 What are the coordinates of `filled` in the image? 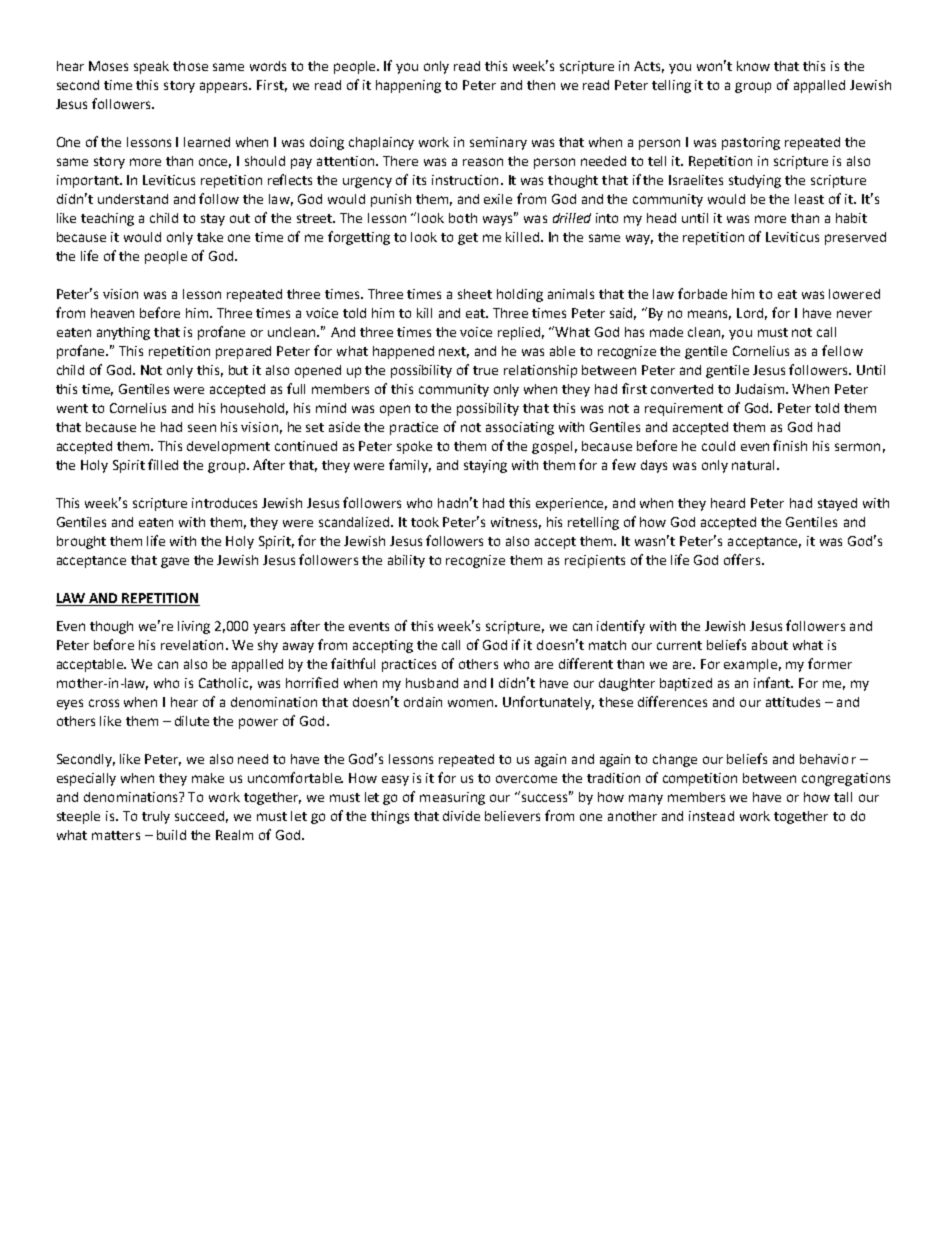 It's located at (163, 464).
